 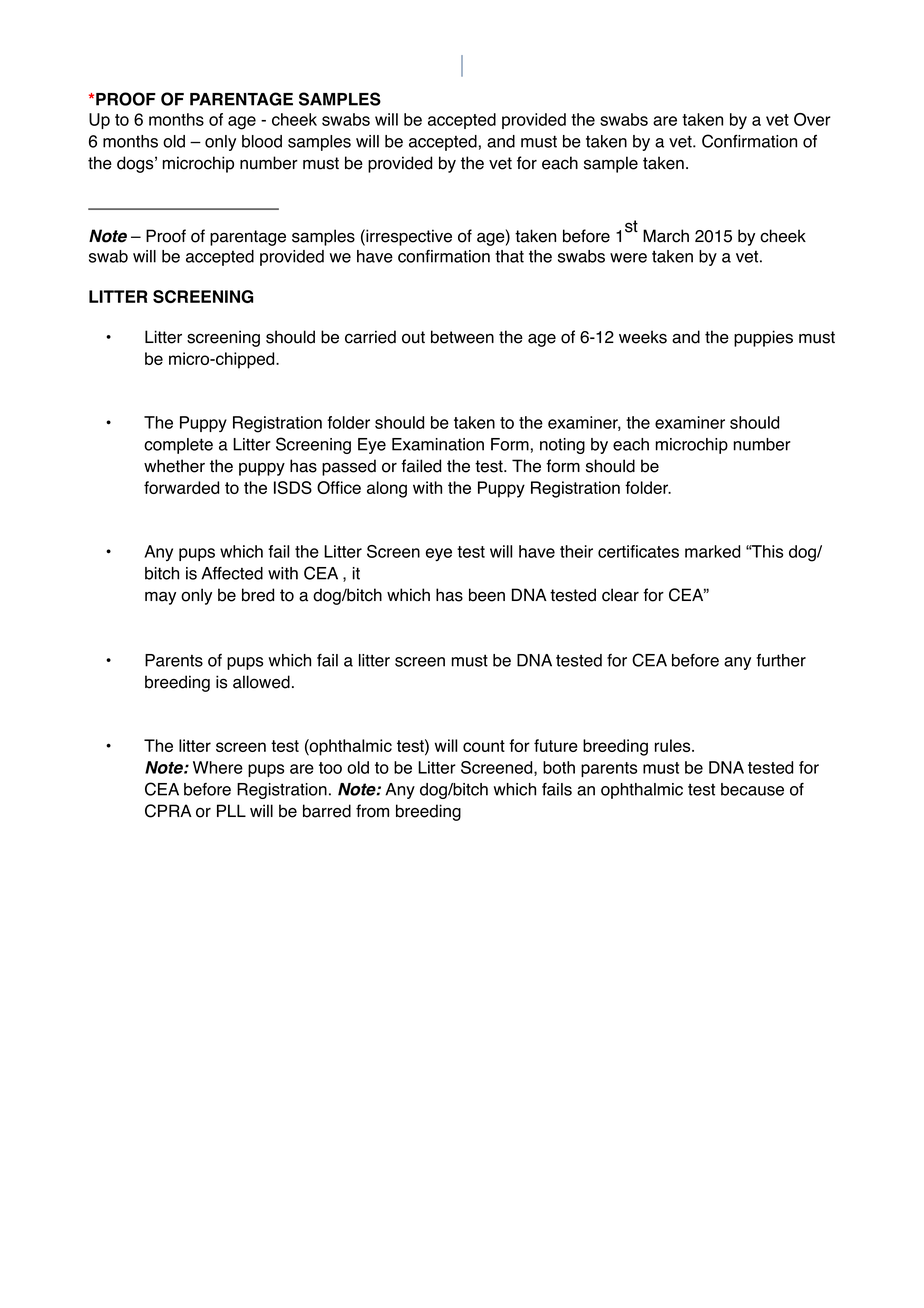 What do you see at coordinates (712, 551) in the image?
I see `marked` at bounding box center [712, 551].
